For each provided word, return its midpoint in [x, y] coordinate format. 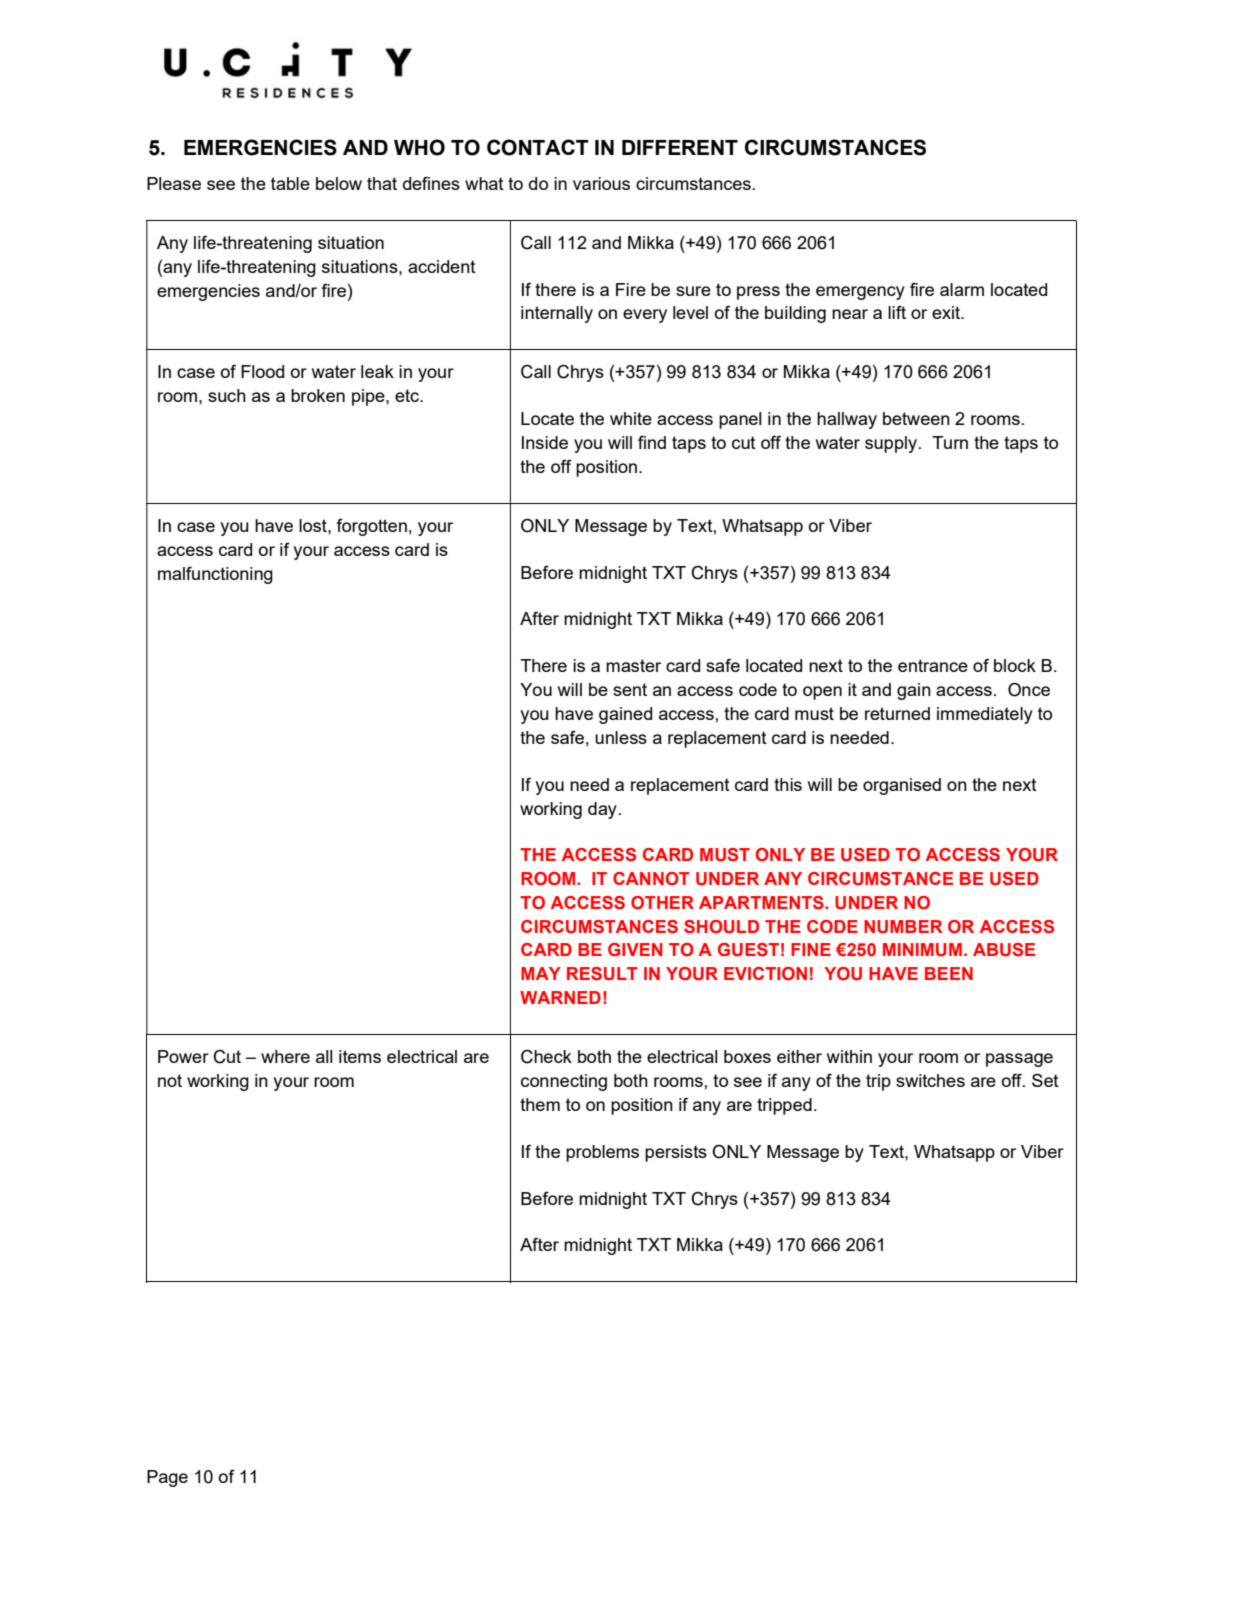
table [290, 183]
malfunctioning [215, 575]
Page [167, 1478]
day [602, 810]
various [601, 183]
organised [902, 786]
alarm [962, 289]
